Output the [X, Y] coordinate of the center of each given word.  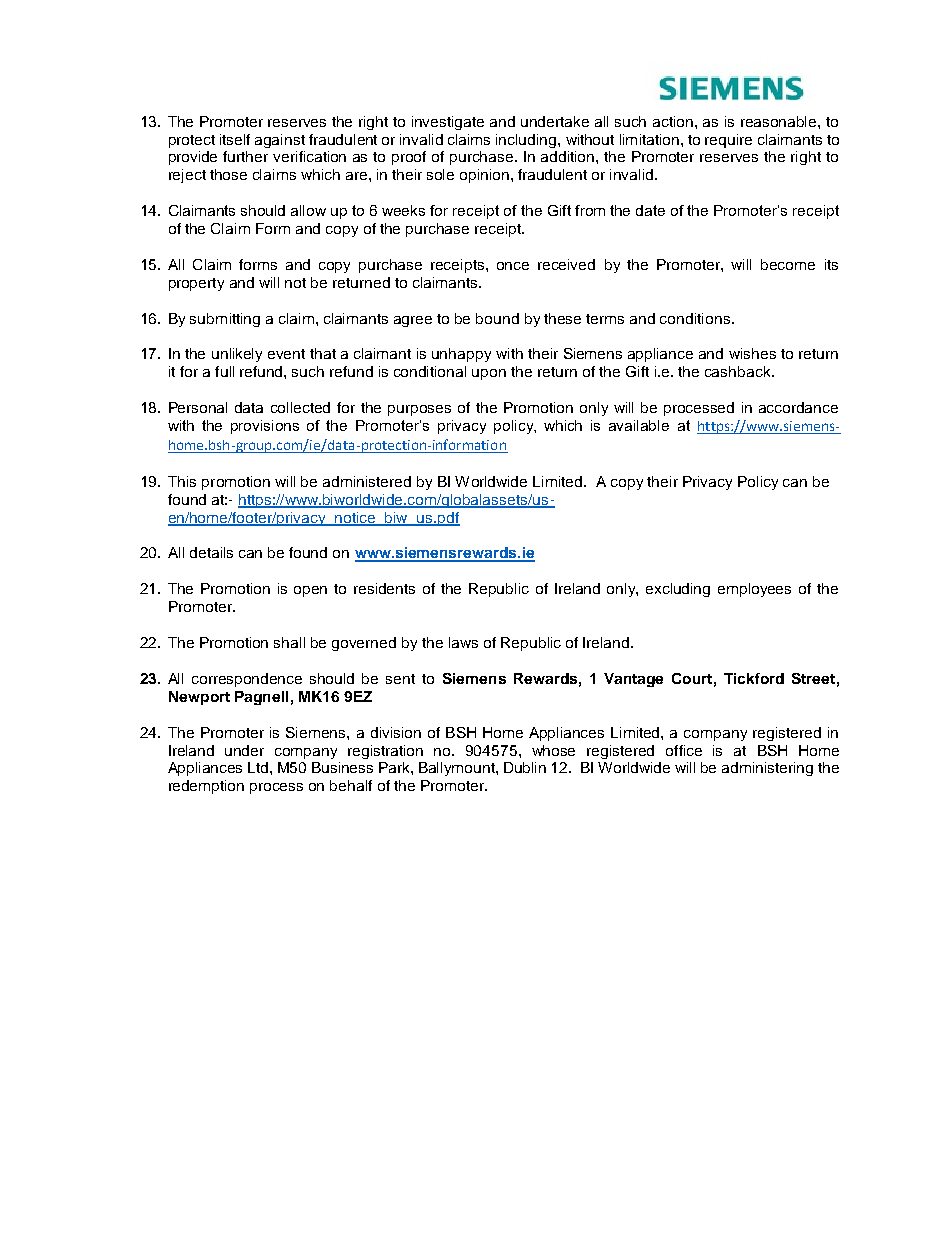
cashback [739, 371]
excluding [678, 590]
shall [289, 642]
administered [367, 481]
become [788, 264]
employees [754, 590]
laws [463, 642]
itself [235, 139]
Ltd [259, 767]
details [211, 552]
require [728, 141]
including [527, 141]
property [196, 284]
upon [489, 374]
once [513, 266]
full [224, 371]
